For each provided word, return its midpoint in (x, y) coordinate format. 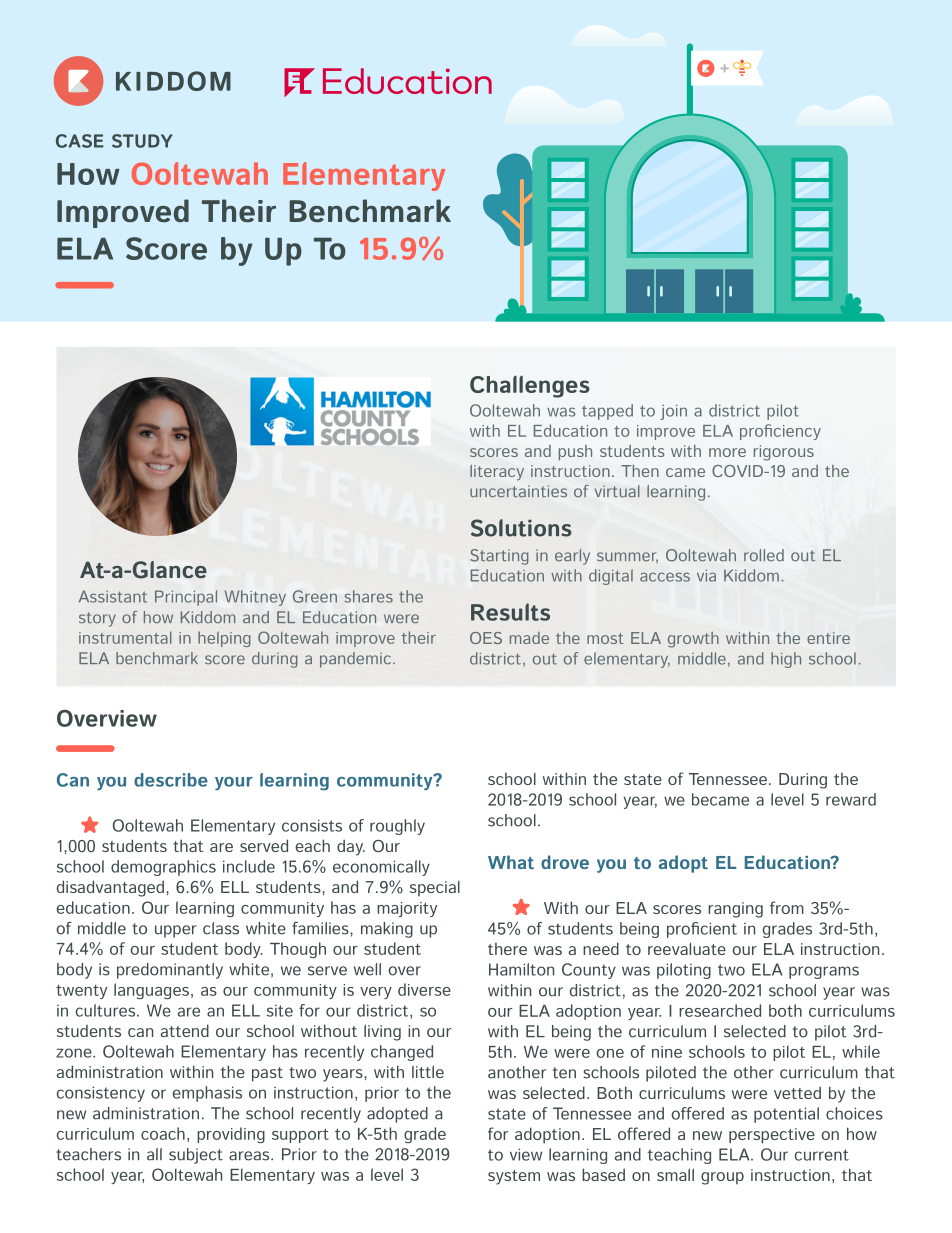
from (787, 907)
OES (486, 638)
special (435, 888)
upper (176, 931)
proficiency (780, 432)
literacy (497, 473)
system (514, 1177)
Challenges (530, 386)
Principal (186, 598)
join (673, 412)
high (786, 660)
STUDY (142, 141)
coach (163, 1133)
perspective (772, 1136)
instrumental (125, 638)
